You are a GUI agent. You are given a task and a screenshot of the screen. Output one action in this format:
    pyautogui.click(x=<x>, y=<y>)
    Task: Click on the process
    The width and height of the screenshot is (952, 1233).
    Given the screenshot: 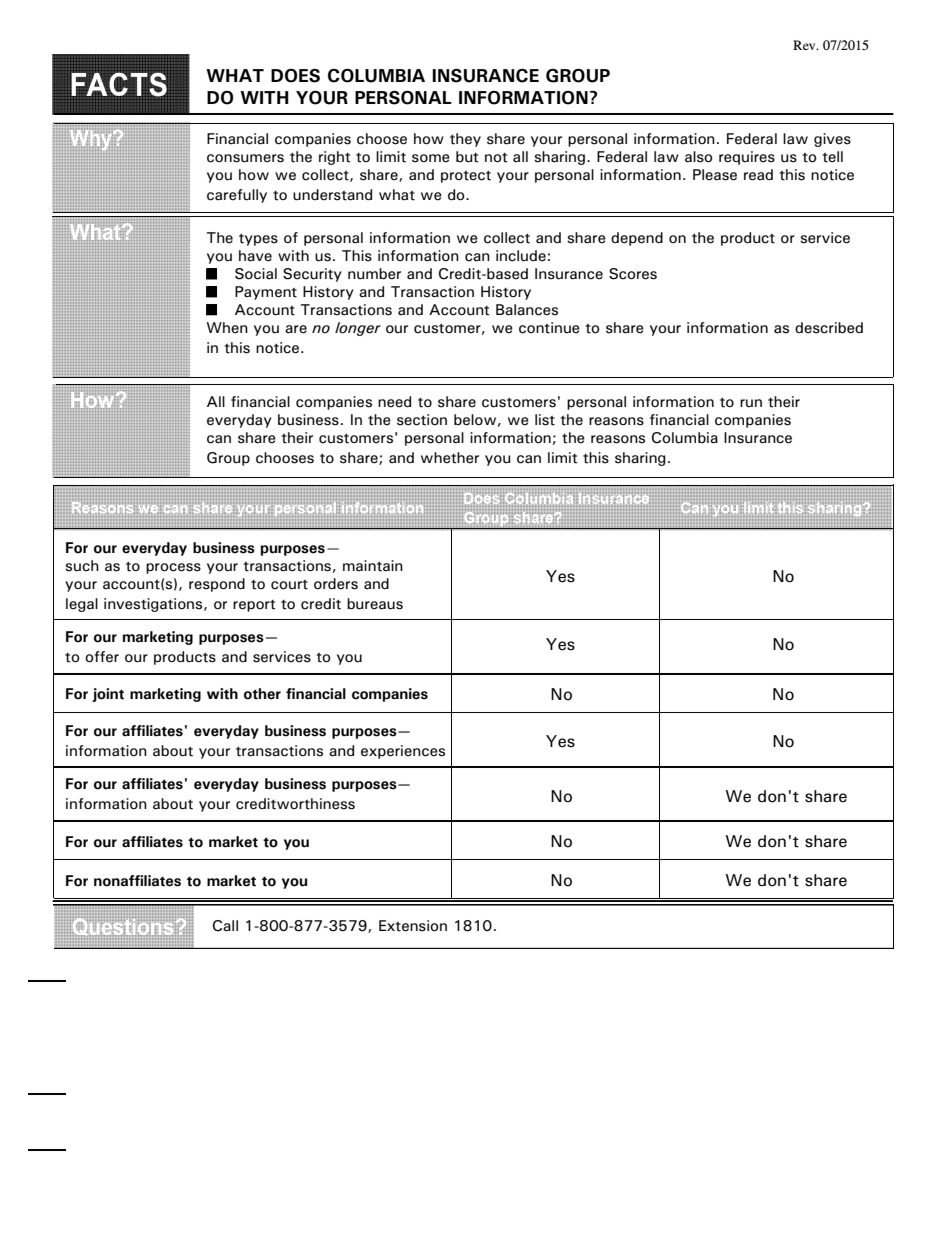 What is the action you would take?
    pyautogui.click(x=173, y=568)
